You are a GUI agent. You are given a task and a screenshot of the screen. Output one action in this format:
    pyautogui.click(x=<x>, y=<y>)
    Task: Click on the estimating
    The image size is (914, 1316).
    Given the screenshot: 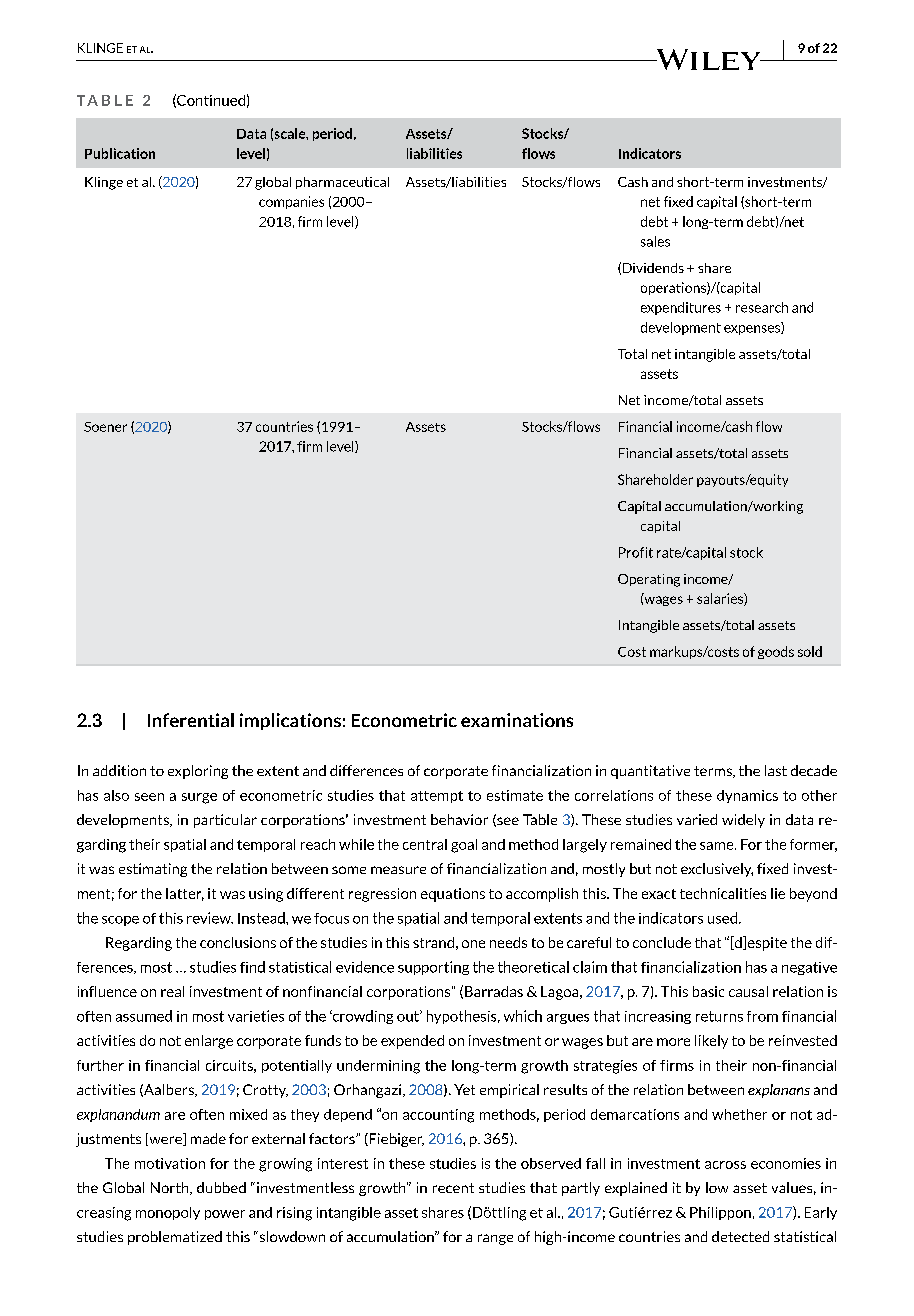 What is the action you would take?
    pyautogui.click(x=153, y=870)
